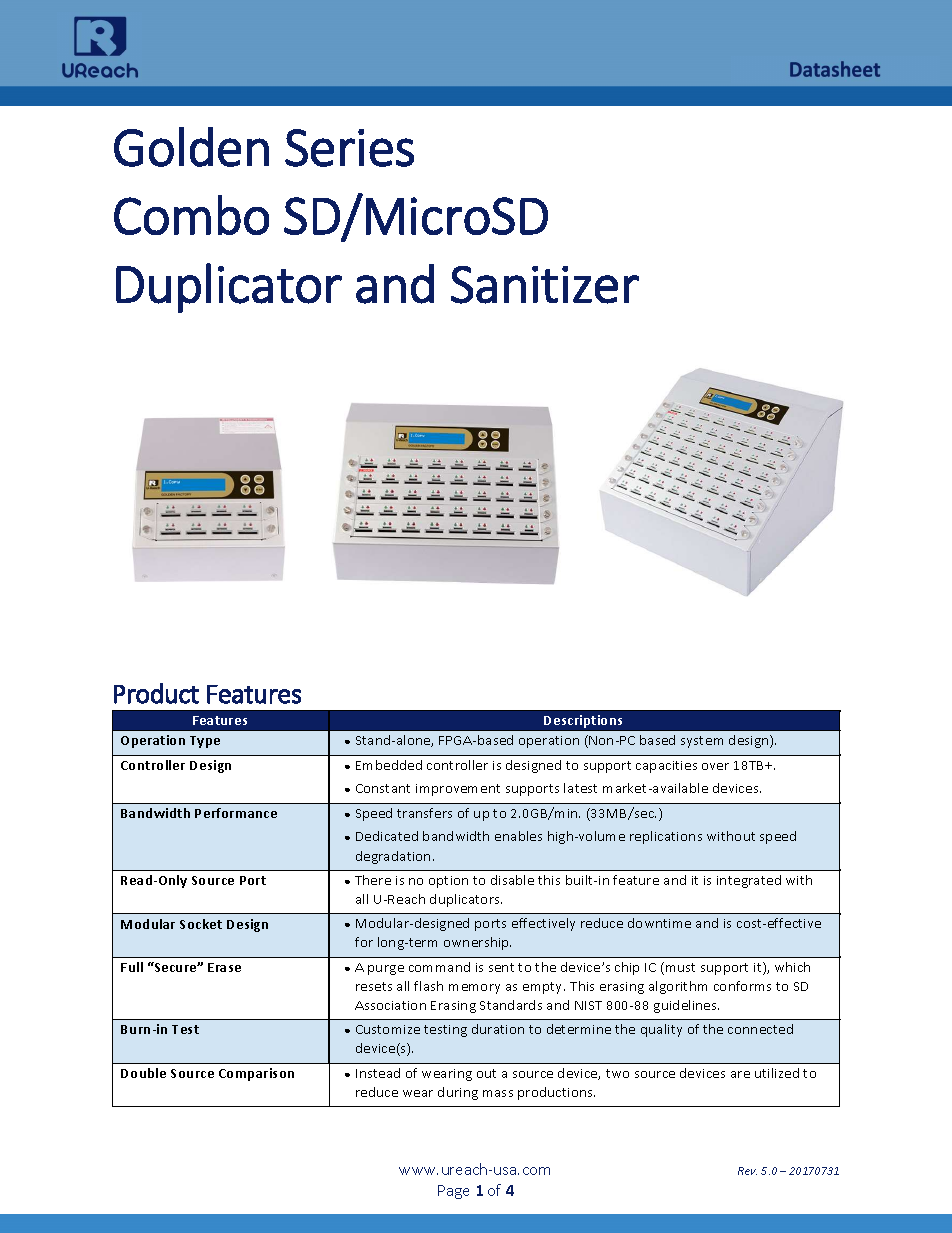 The width and height of the screenshot is (952, 1233). What do you see at coordinates (256, 1074) in the screenshot?
I see `Comparison` at bounding box center [256, 1074].
